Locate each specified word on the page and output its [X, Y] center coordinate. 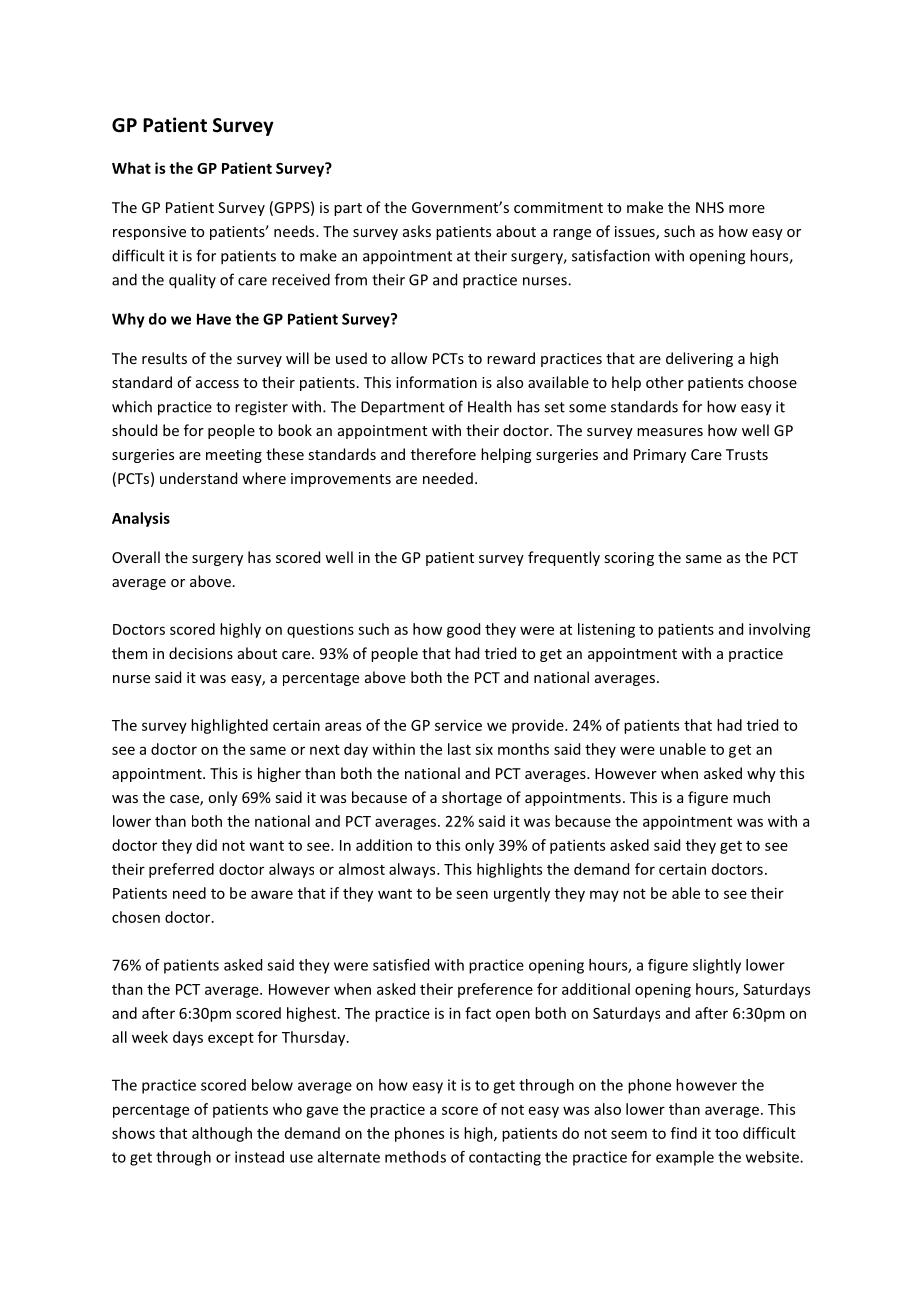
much [751, 797]
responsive [149, 233]
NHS [710, 207]
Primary [660, 456]
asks [417, 231]
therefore [443, 454]
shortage [472, 798]
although [222, 1134]
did [206, 845]
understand [198, 478]
